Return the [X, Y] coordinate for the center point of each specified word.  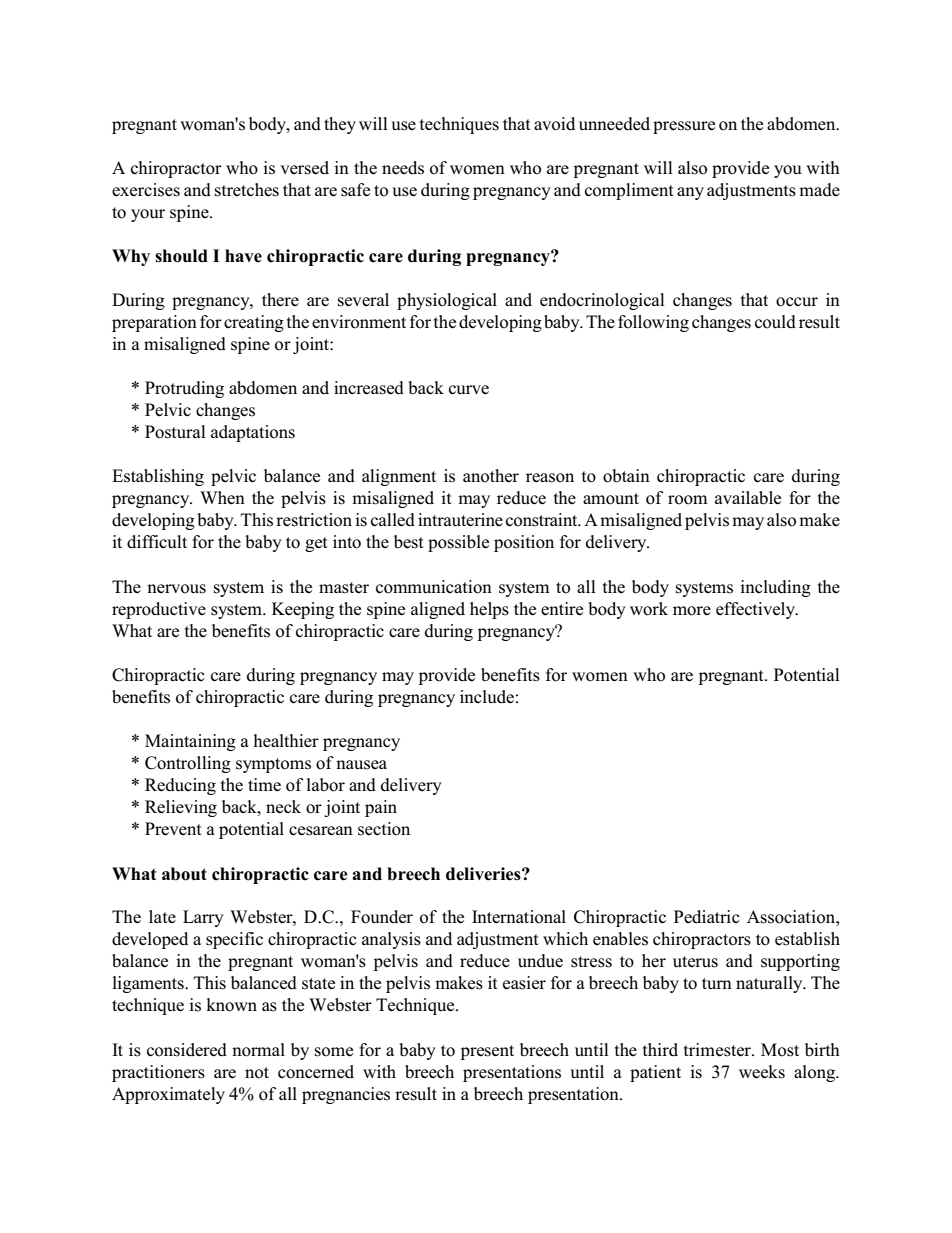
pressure [684, 127]
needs [403, 168]
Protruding [184, 389]
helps [489, 610]
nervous [176, 589]
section [384, 829]
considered [187, 1050]
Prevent [173, 829]
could [775, 322]
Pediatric [707, 917]
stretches [247, 190]
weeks [762, 1072]
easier [524, 983]
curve [469, 390]
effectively [757, 610]
